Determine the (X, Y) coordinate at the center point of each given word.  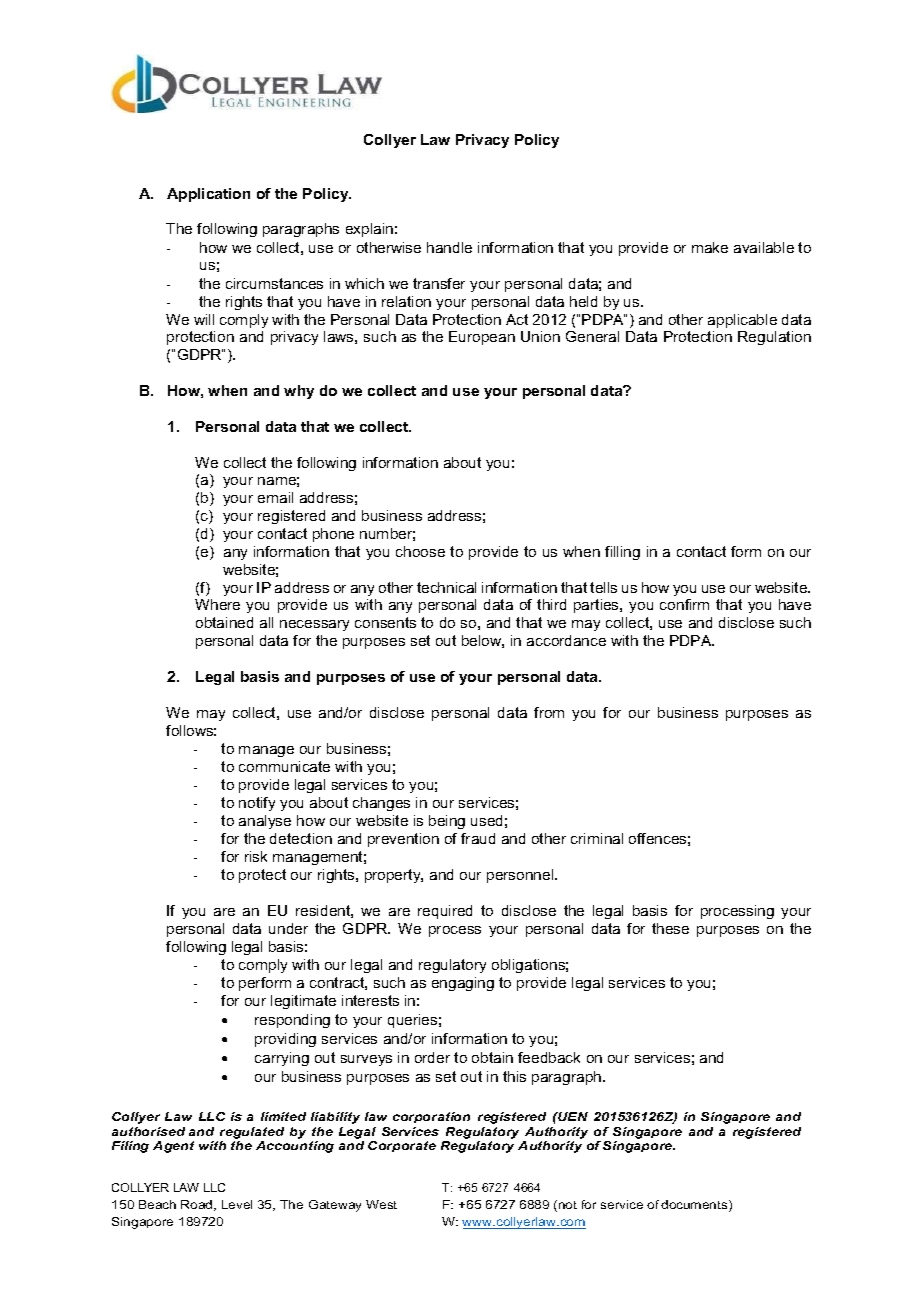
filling (622, 553)
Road (198, 1205)
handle (449, 247)
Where (217, 604)
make (710, 247)
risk (256, 856)
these (670, 928)
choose (420, 551)
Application (208, 195)
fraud (478, 838)
